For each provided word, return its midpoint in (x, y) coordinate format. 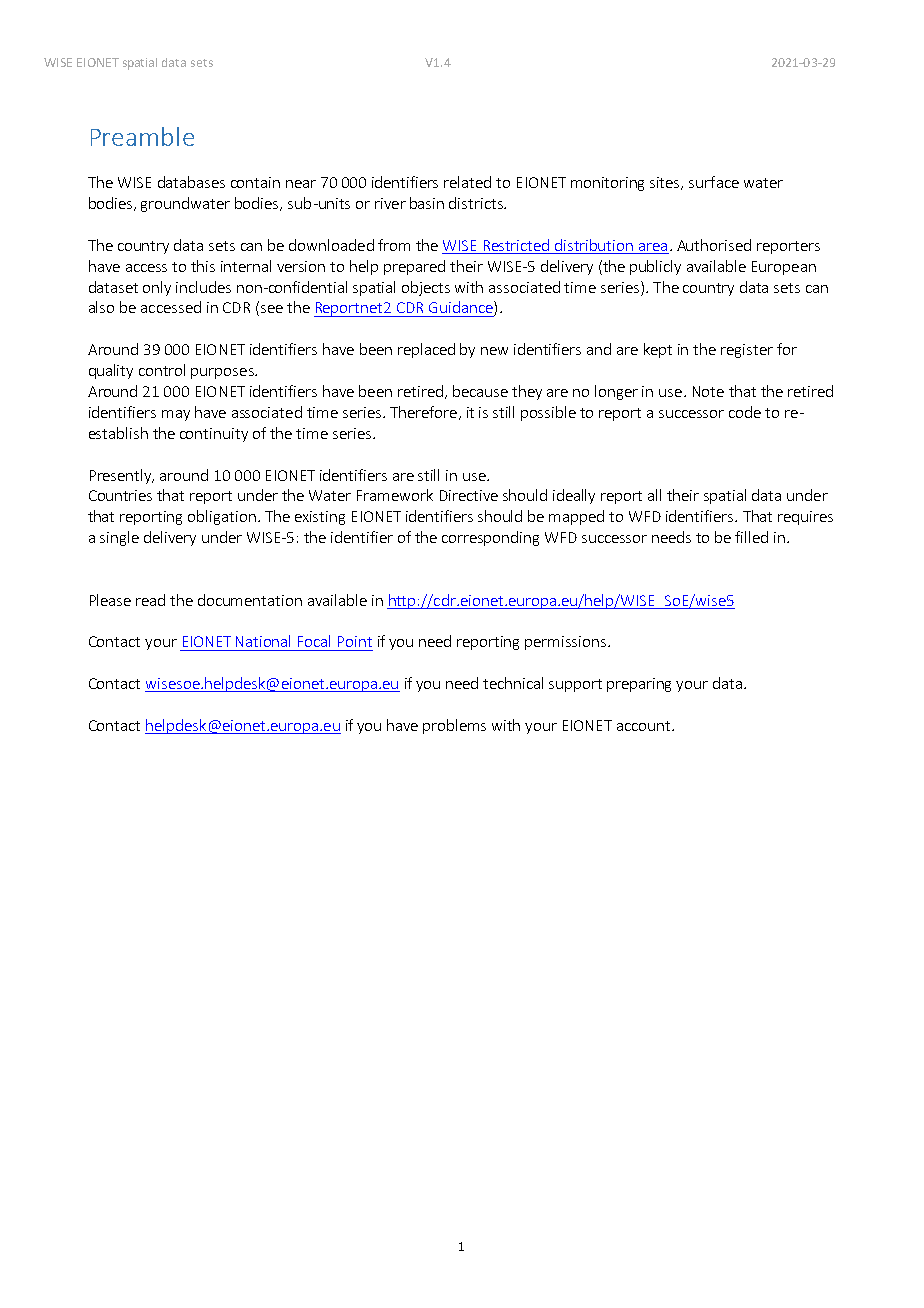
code (745, 412)
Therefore (423, 412)
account (645, 726)
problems (454, 726)
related (467, 182)
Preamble (142, 136)
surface (714, 182)
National (263, 641)
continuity (214, 435)
